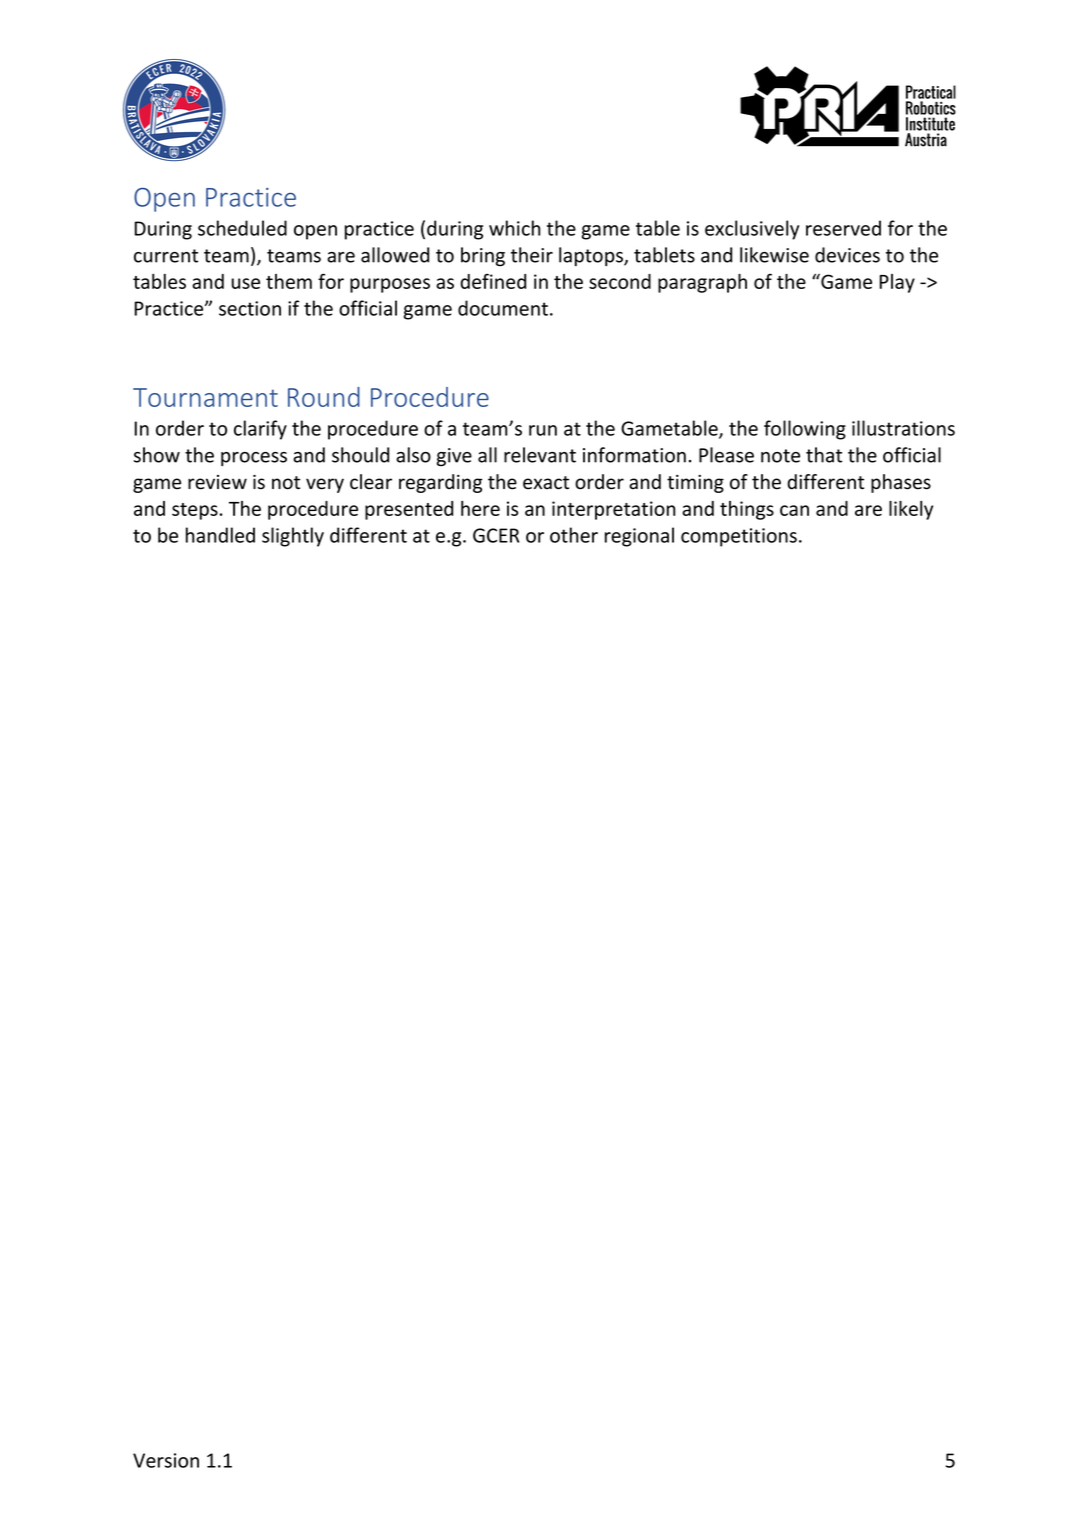 The height and width of the screenshot is (1536, 1086). What do you see at coordinates (747, 510) in the screenshot?
I see `things` at bounding box center [747, 510].
